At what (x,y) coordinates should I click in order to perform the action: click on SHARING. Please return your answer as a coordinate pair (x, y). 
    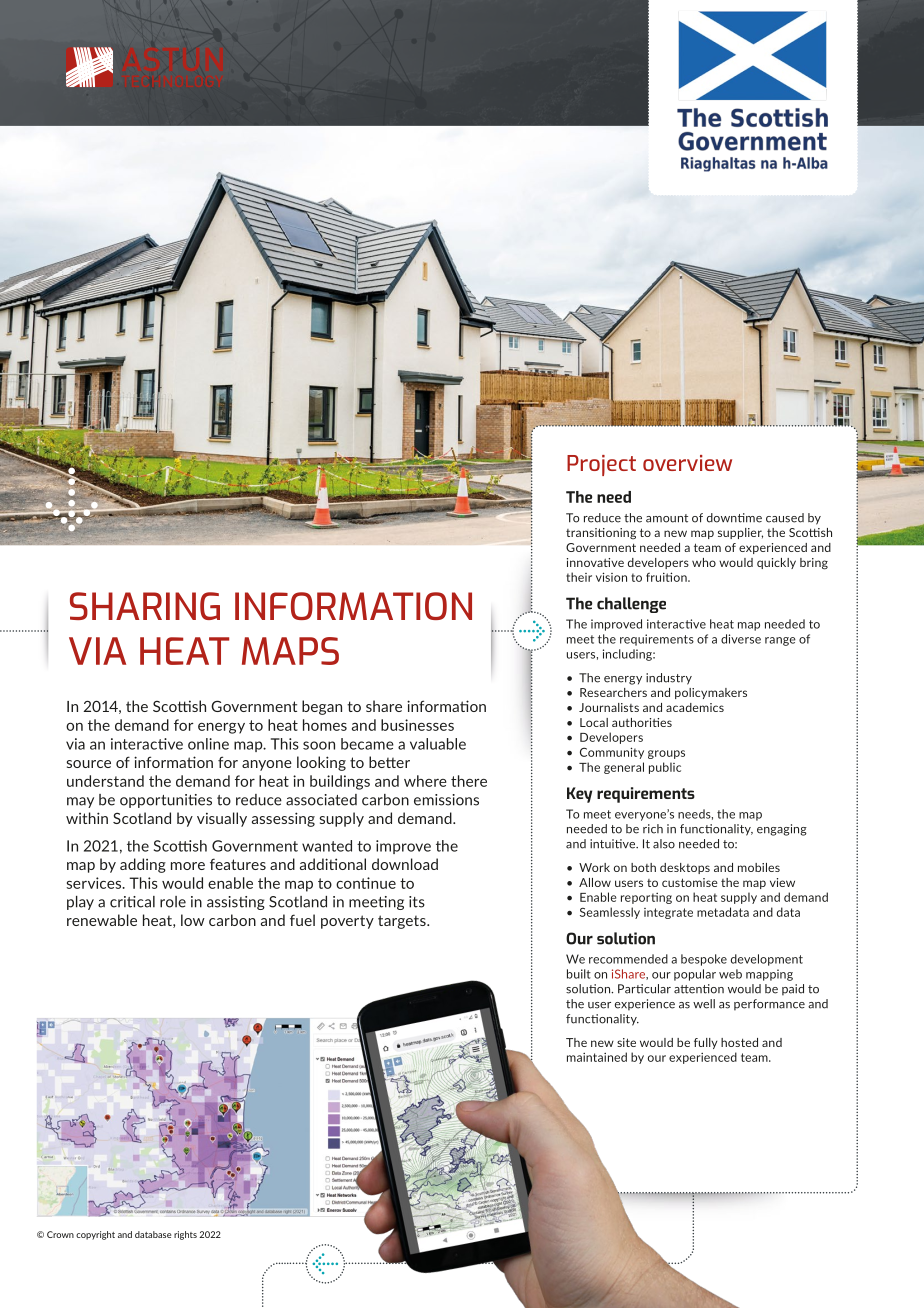
    Looking at the image, I should click on (145, 606).
